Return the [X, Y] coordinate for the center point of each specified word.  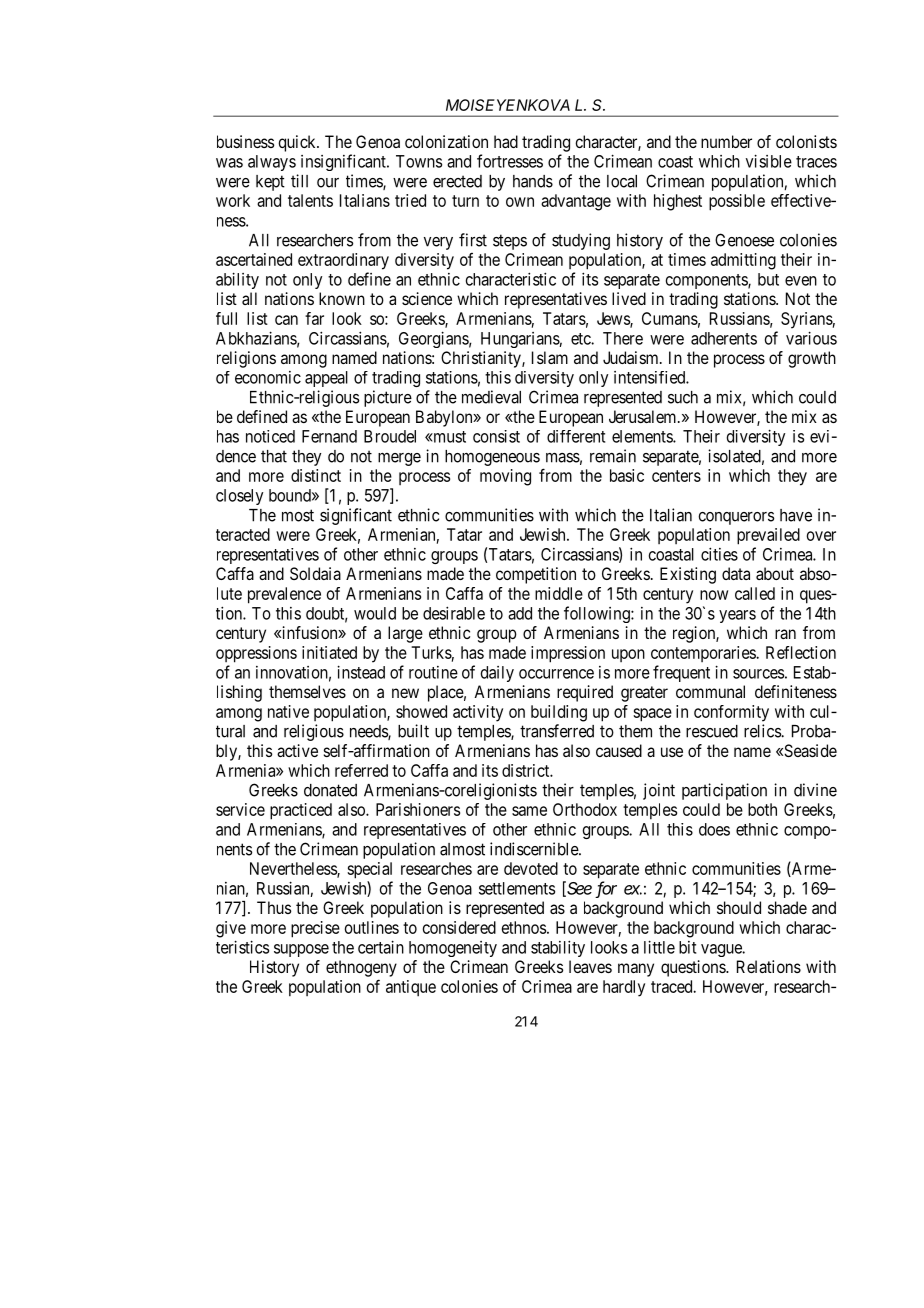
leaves [590, 966]
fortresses [510, 161]
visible [769, 161]
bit [687, 947]
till [299, 181]
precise [315, 929]
